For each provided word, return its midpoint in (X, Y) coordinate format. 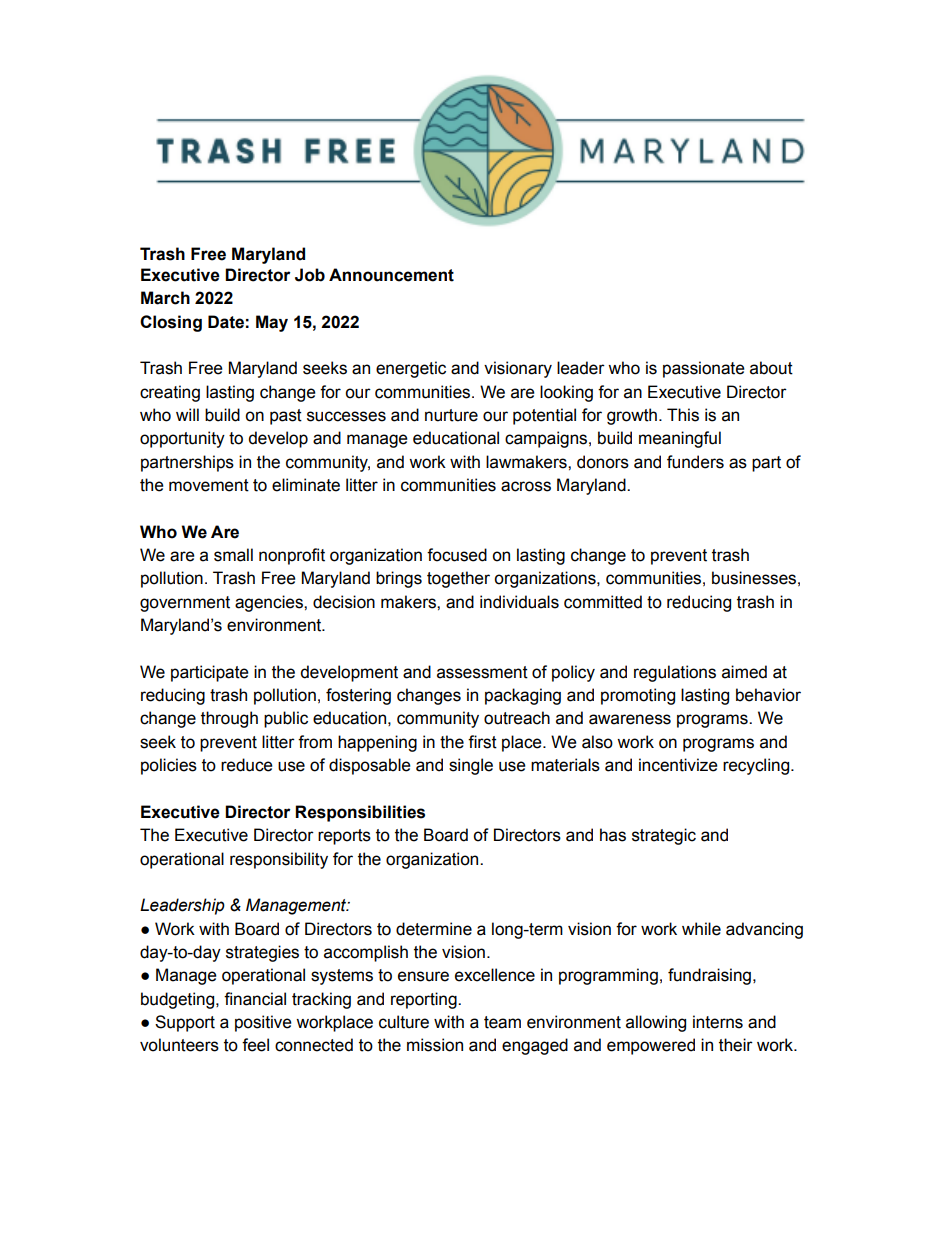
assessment (482, 672)
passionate (704, 369)
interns (718, 1022)
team (502, 1022)
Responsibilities (360, 813)
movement (209, 485)
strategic (664, 836)
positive (263, 1023)
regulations (675, 673)
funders (695, 462)
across (526, 486)
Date (226, 322)
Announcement (391, 275)
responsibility (279, 860)
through (229, 719)
